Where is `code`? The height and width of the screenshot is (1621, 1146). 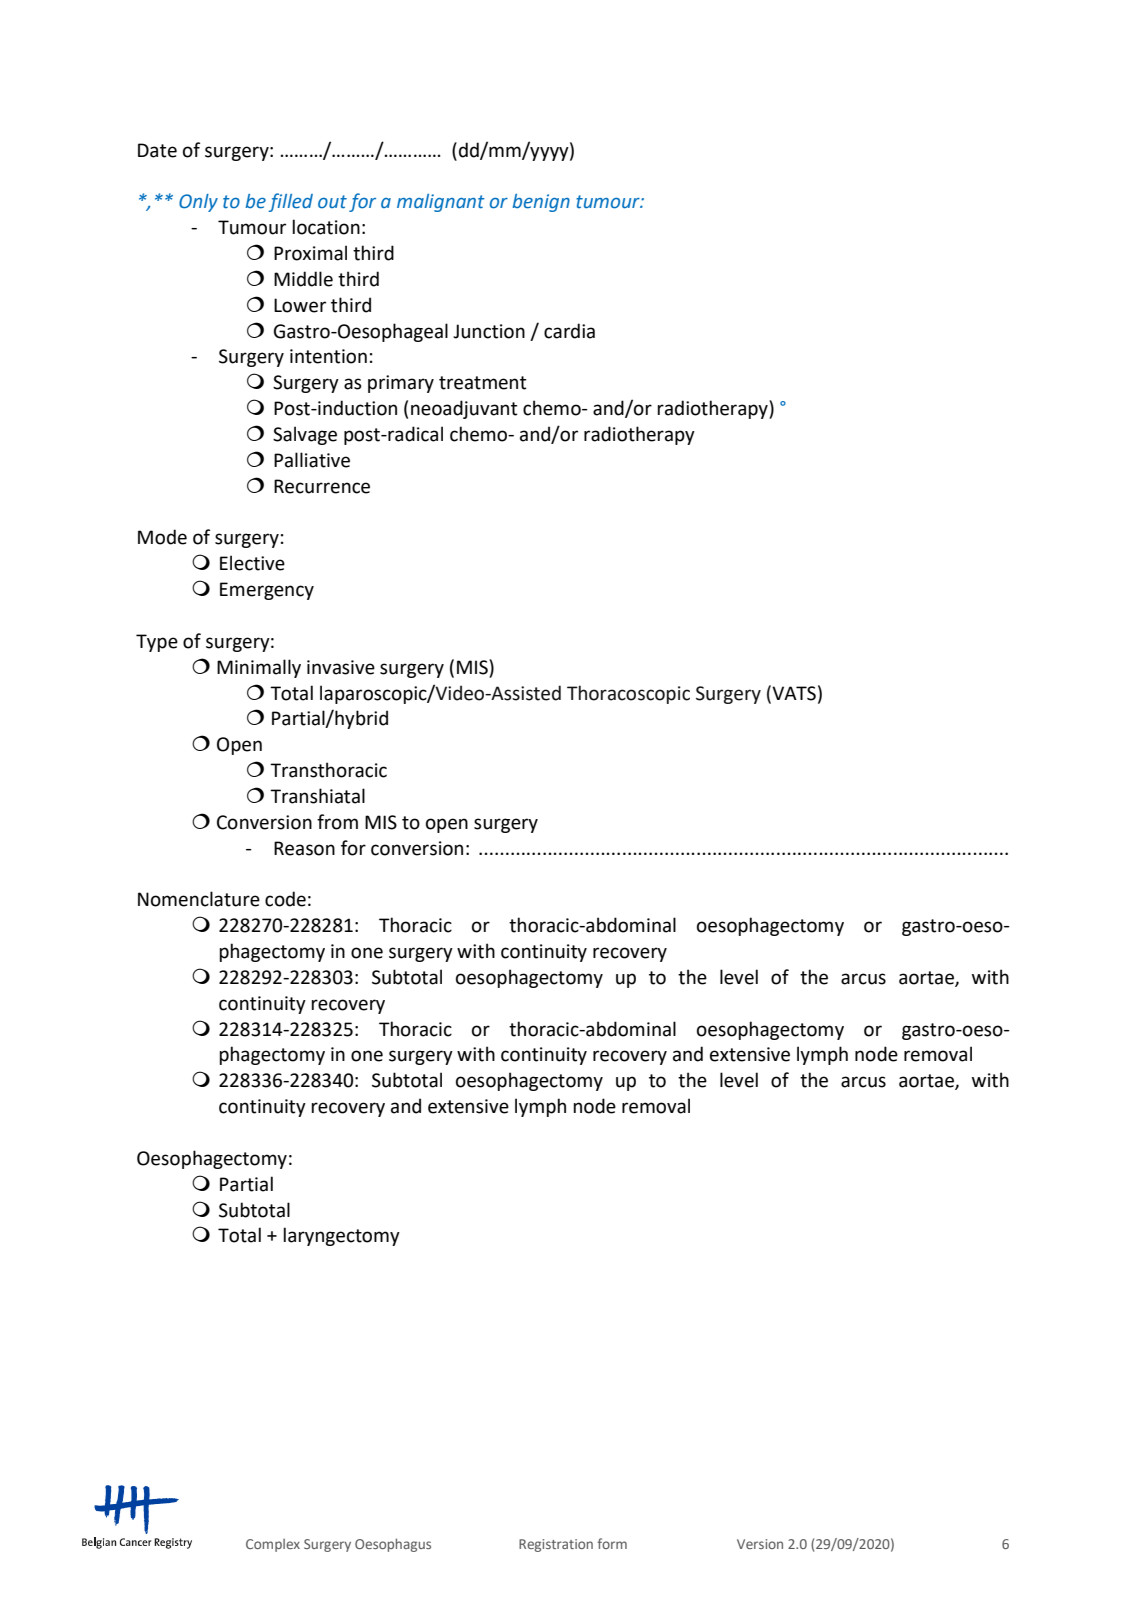 code is located at coordinates (285, 899).
